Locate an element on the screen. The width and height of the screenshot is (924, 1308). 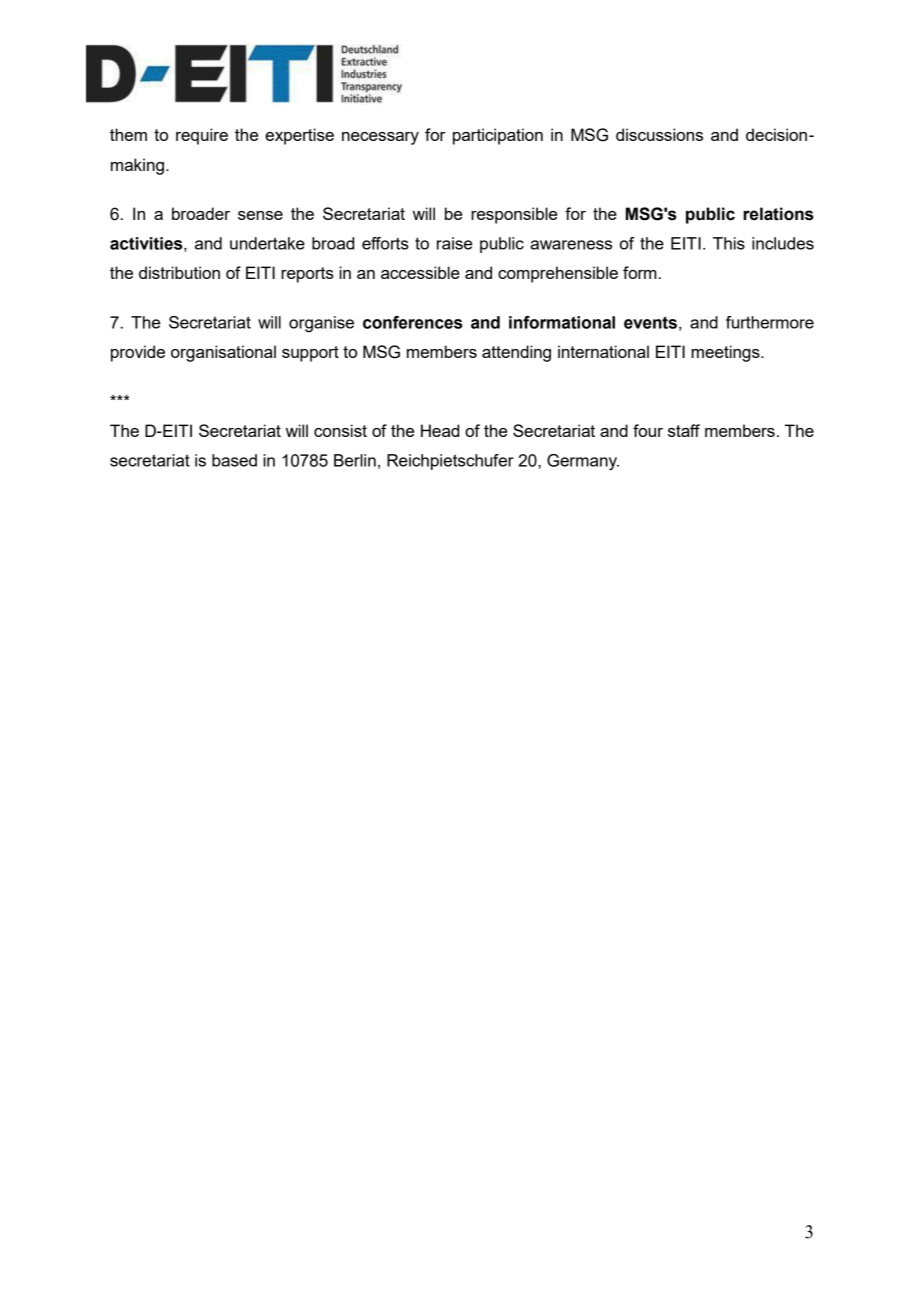
conferences is located at coordinates (413, 322).
